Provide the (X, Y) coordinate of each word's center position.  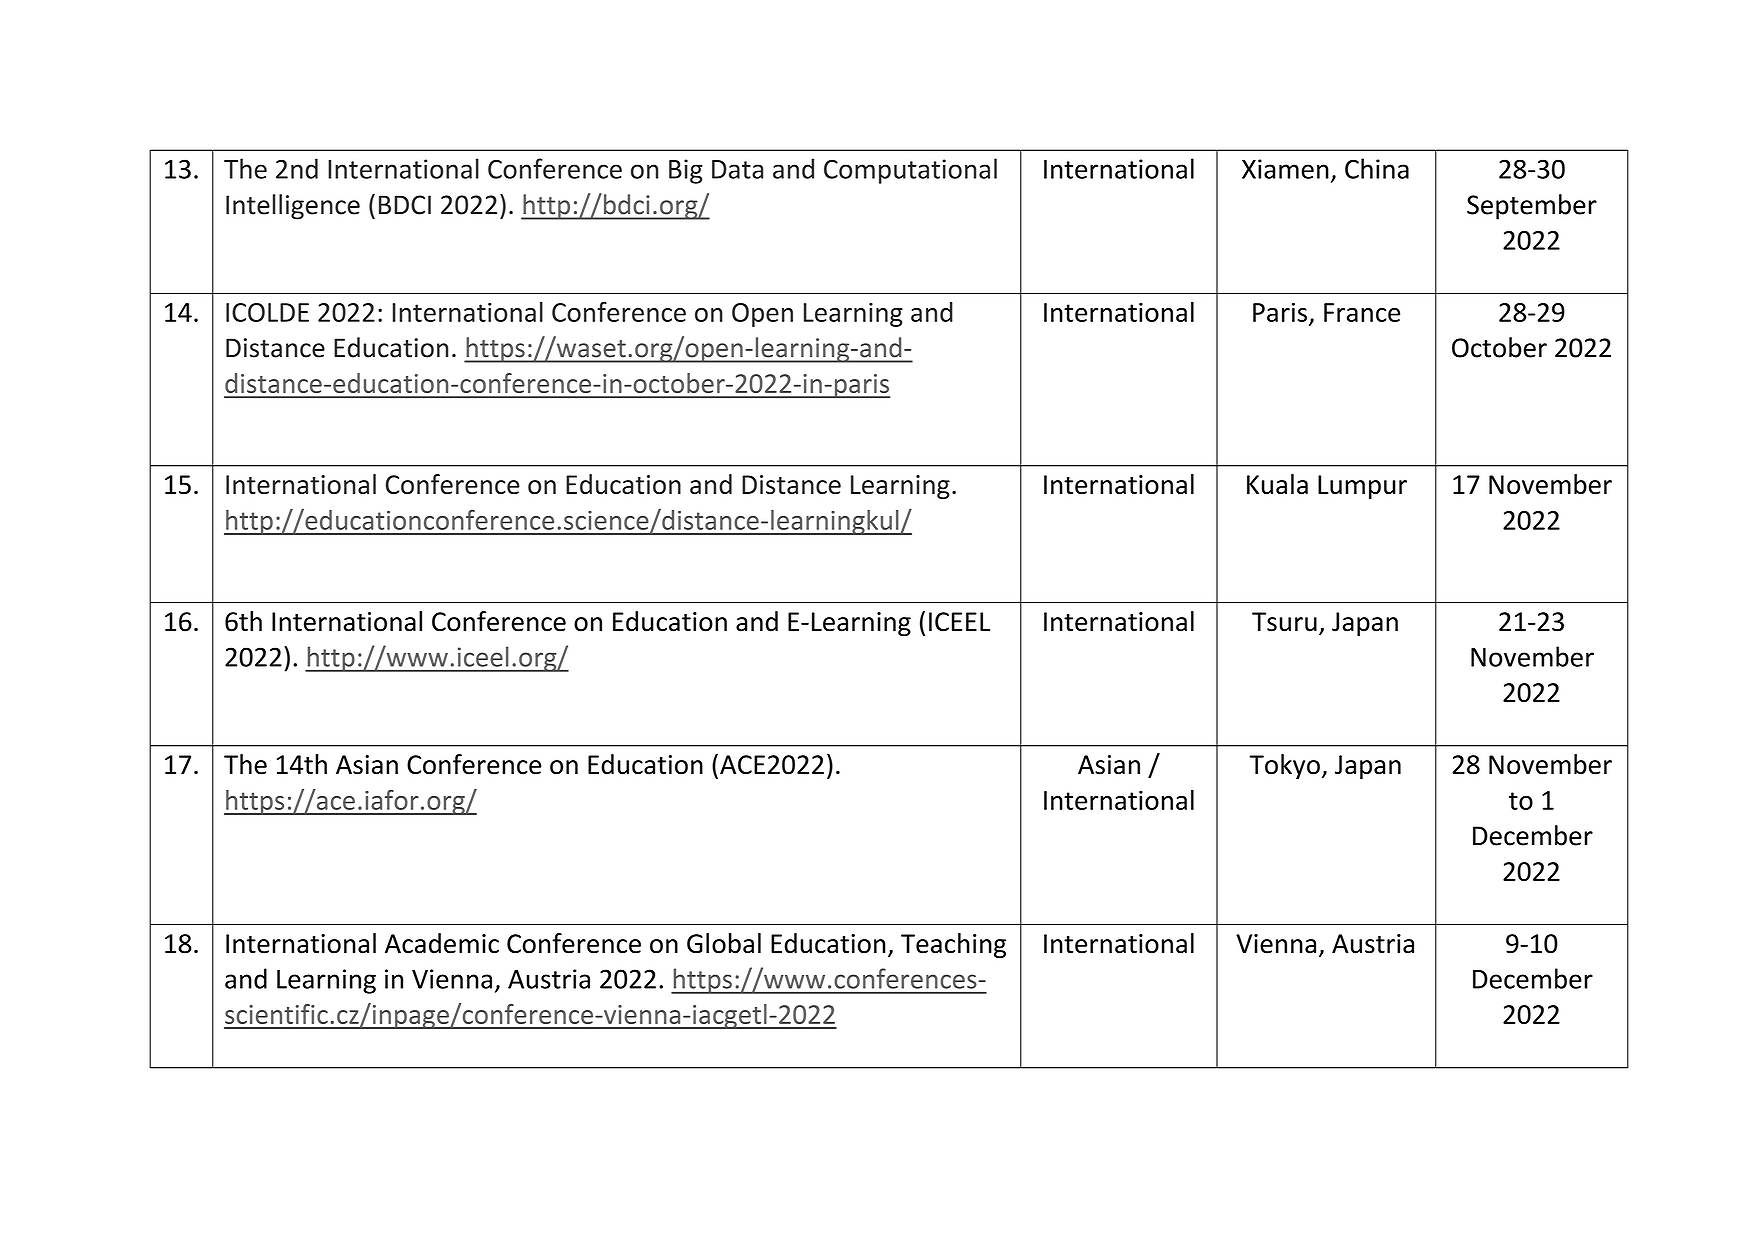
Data (737, 169)
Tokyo (1284, 767)
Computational (910, 171)
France (1362, 312)
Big (686, 171)
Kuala (1277, 484)
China (1377, 168)
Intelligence (293, 207)
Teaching (953, 945)
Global (724, 943)
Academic (442, 943)
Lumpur (1362, 487)
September (1532, 207)
